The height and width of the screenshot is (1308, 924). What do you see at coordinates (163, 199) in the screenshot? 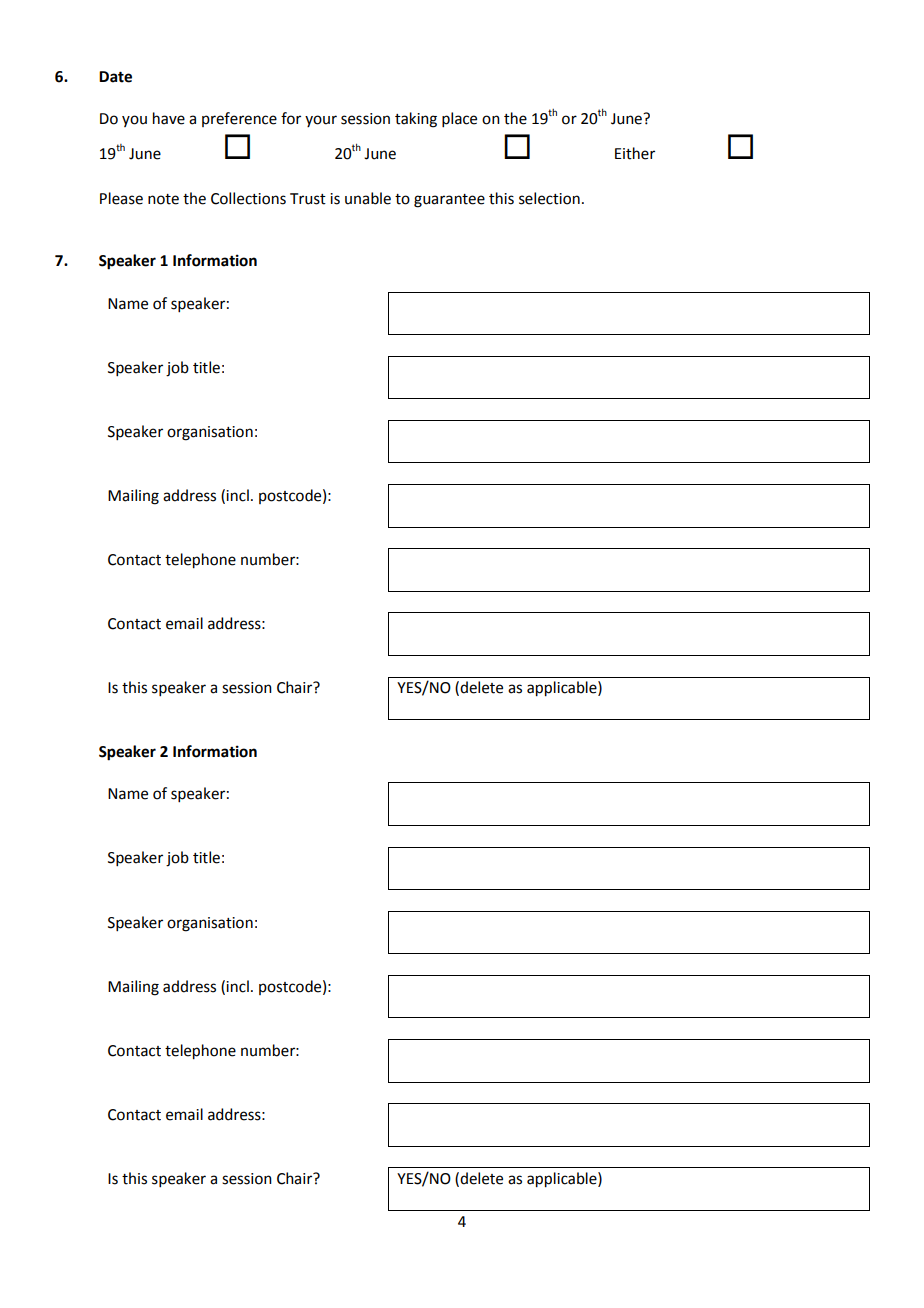
I see `note` at bounding box center [163, 199].
